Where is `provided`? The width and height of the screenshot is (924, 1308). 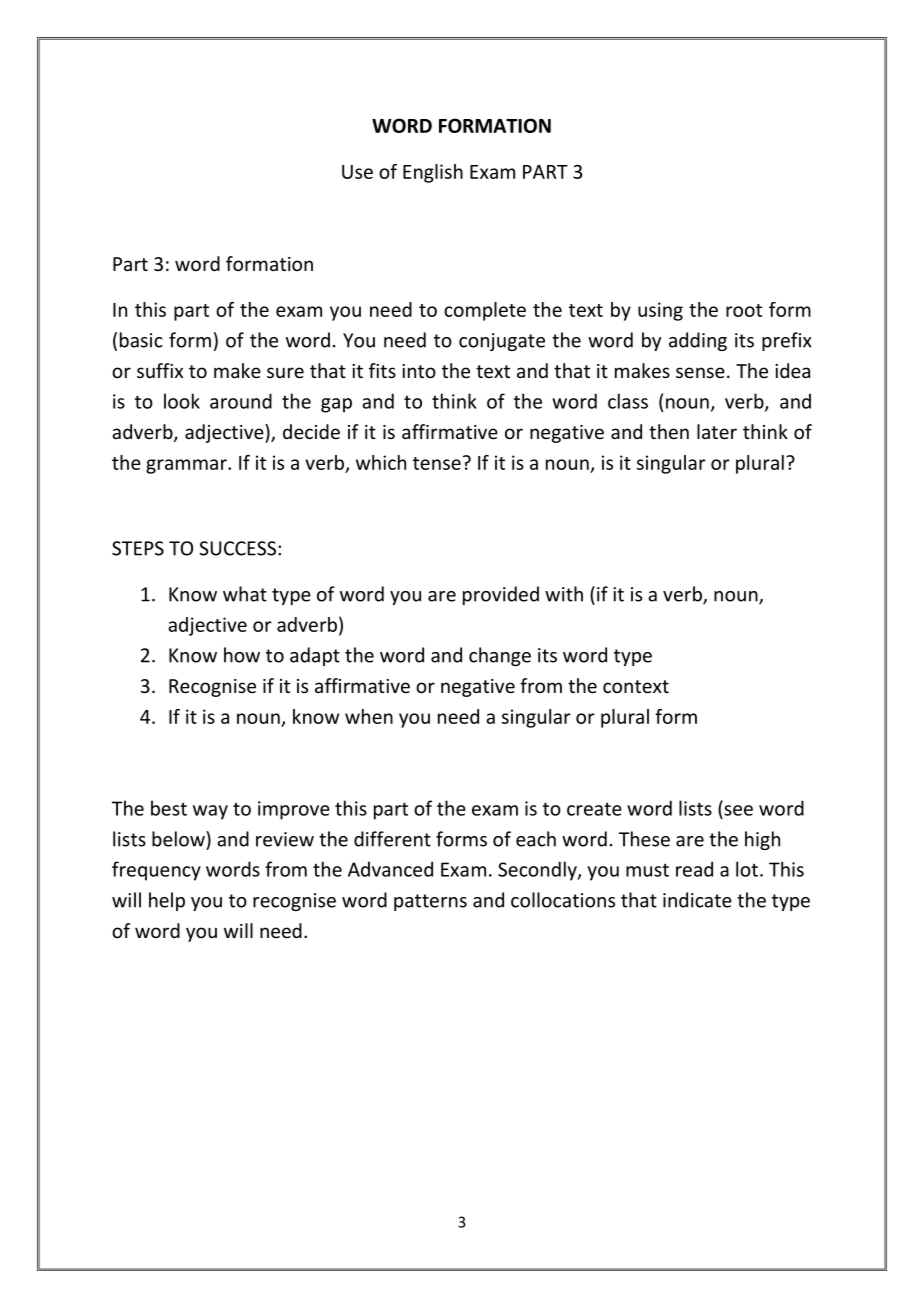 provided is located at coordinates (501, 595).
